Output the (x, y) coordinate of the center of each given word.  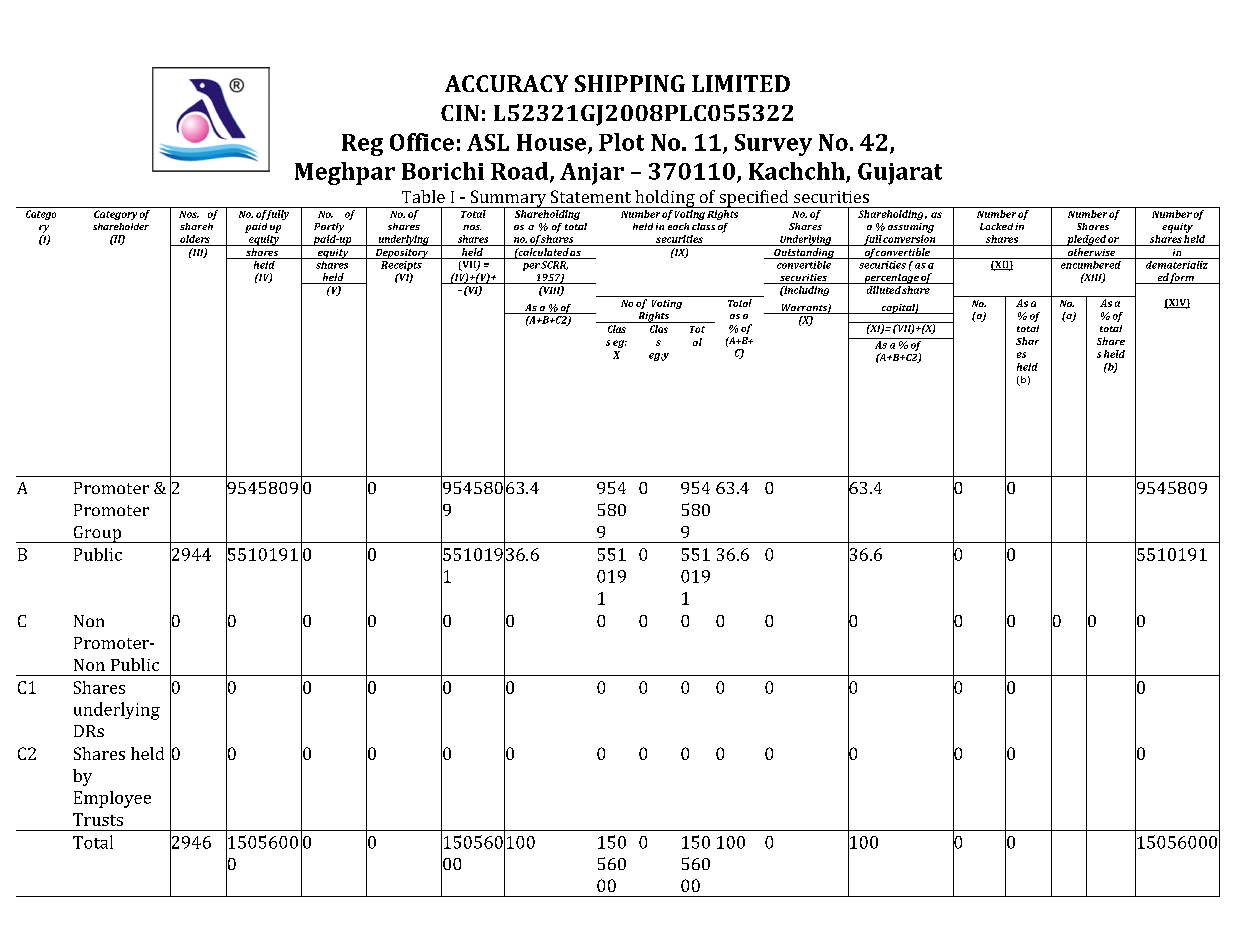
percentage (891, 279)
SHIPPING (630, 83)
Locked (996, 226)
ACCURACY (506, 83)
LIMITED (741, 83)
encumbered (1090, 263)
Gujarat (900, 174)
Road (521, 172)
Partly (329, 228)
